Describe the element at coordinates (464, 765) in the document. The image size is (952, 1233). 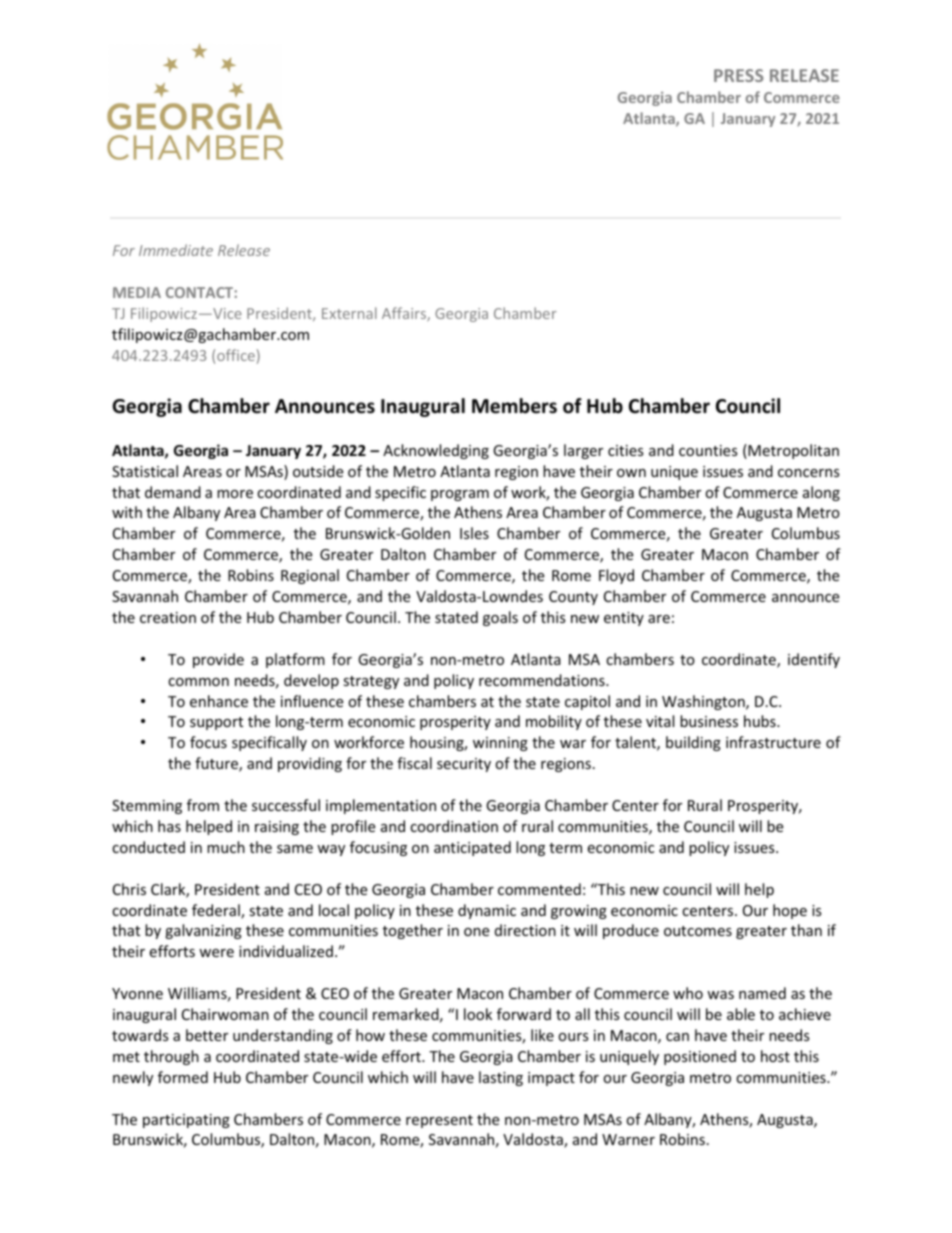
I see `security` at that location.
